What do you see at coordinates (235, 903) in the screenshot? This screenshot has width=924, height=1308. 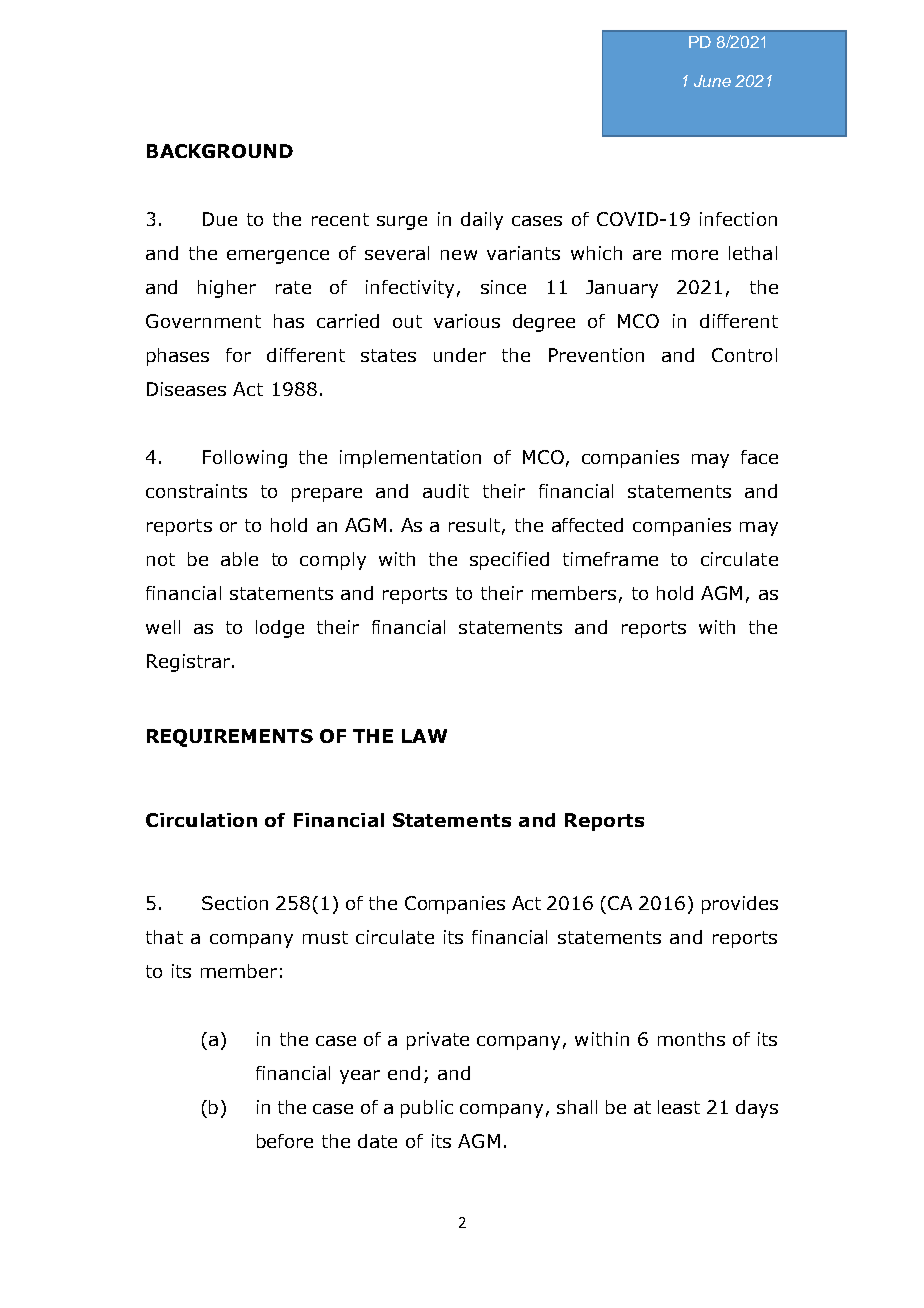 I see `Section` at bounding box center [235, 903].
